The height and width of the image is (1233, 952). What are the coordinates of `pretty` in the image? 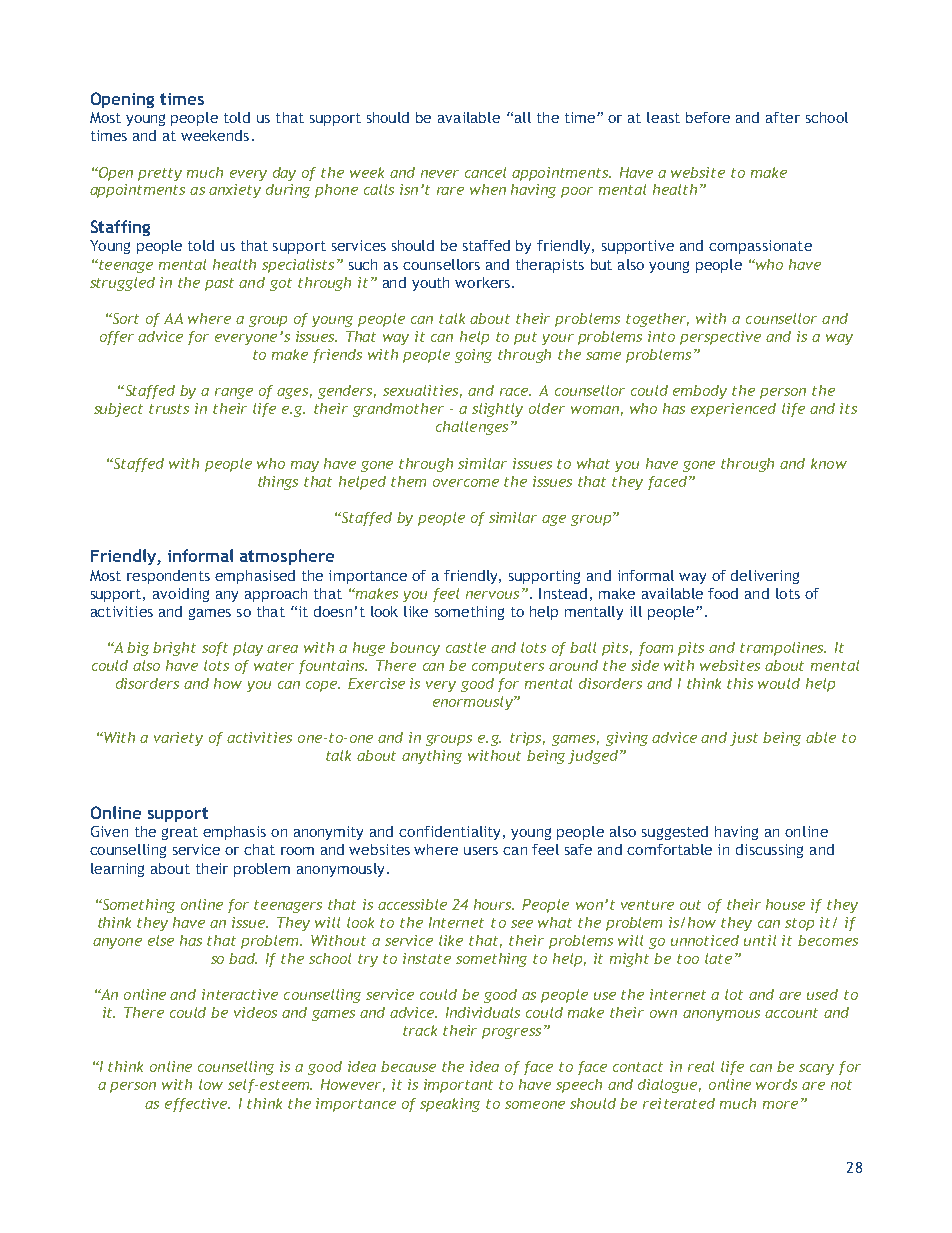 It's located at (160, 174).
